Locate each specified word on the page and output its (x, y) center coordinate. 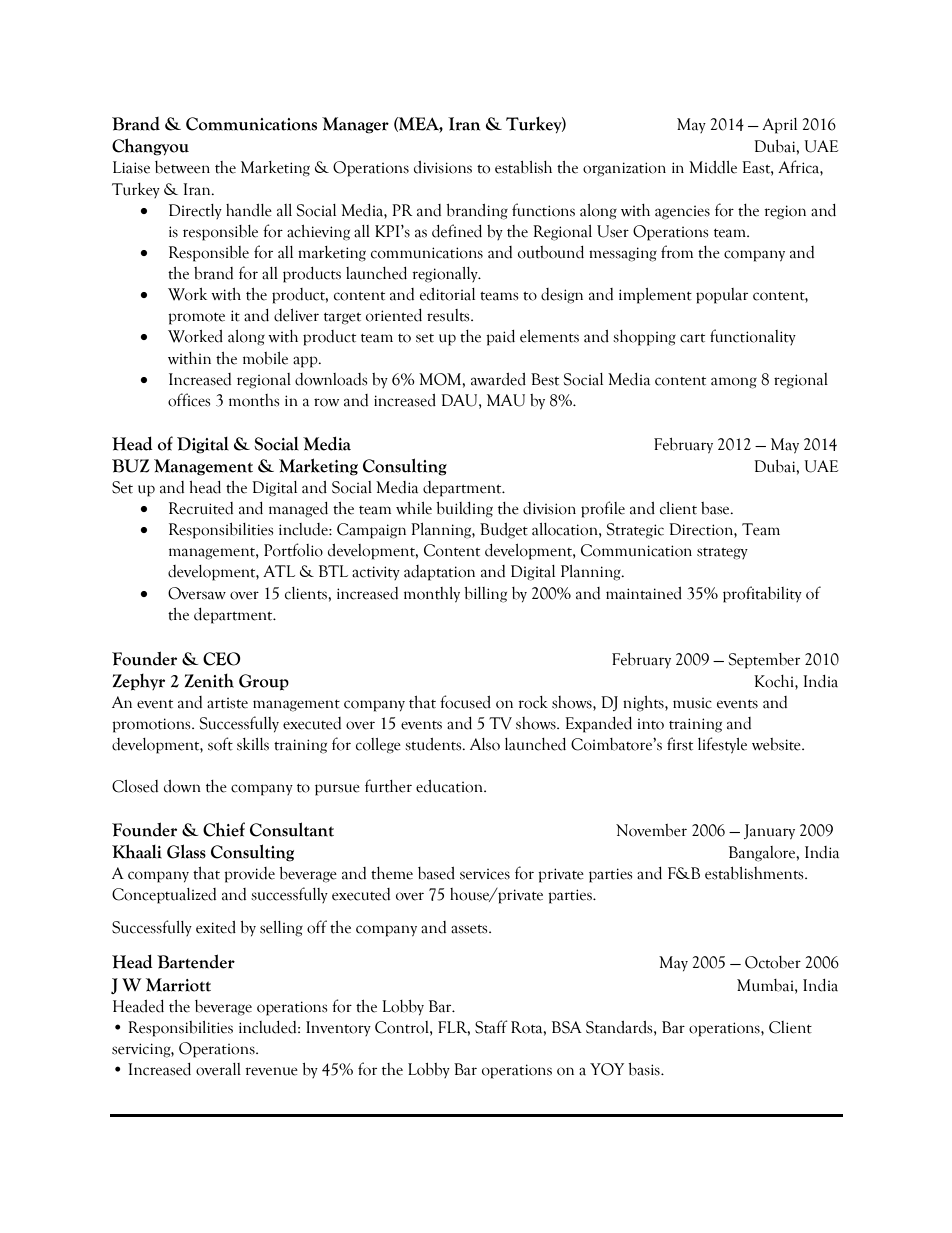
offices (189, 400)
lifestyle (722, 745)
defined (457, 231)
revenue (271, 1071)
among (734, 383)
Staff (491, 1027)
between (182, 167)
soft (220, 744)
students (434, 744)
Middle (713, 167)
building (464, 510)
